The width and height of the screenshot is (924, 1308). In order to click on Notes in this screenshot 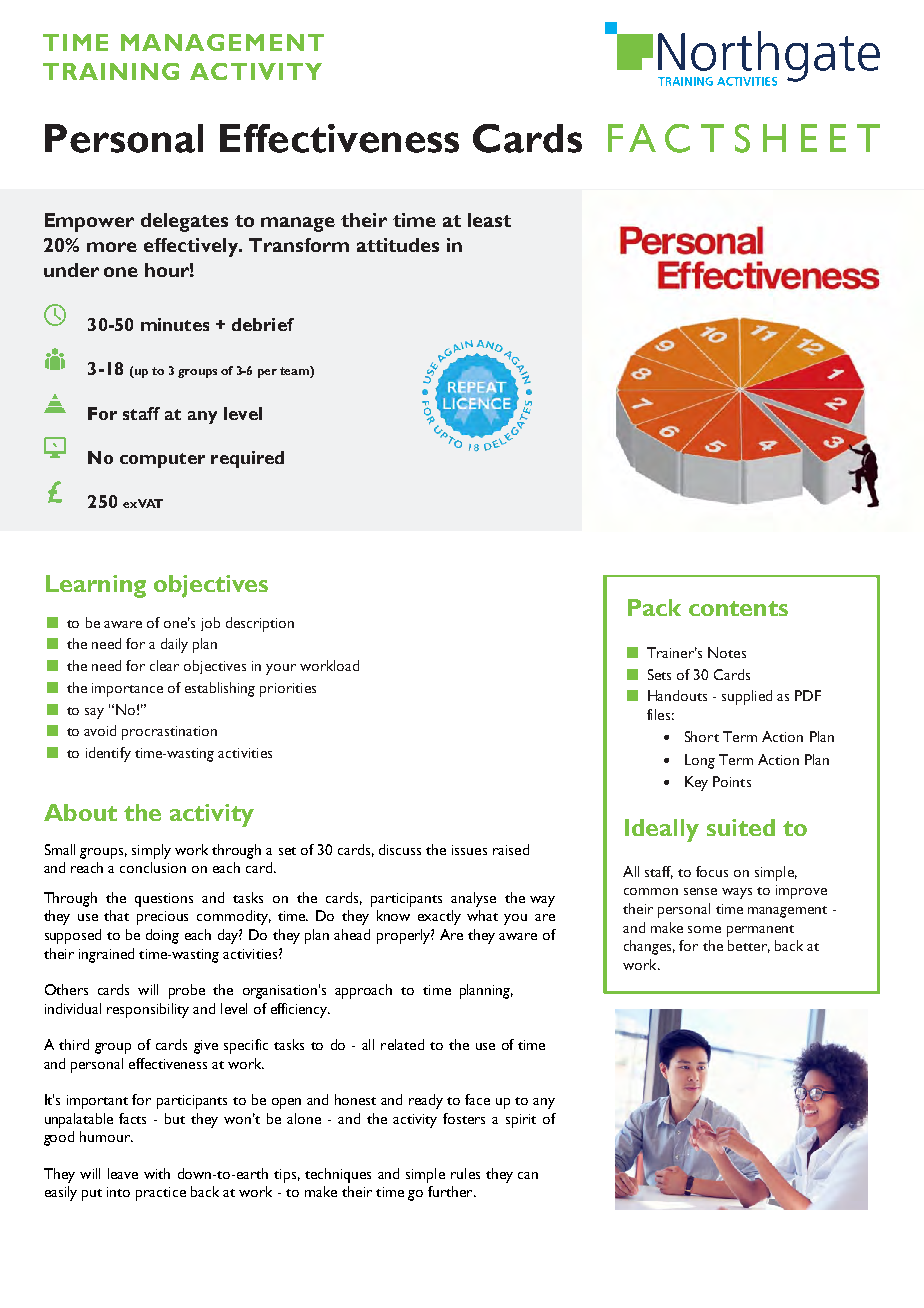, I will do `click(727, 652)`.
